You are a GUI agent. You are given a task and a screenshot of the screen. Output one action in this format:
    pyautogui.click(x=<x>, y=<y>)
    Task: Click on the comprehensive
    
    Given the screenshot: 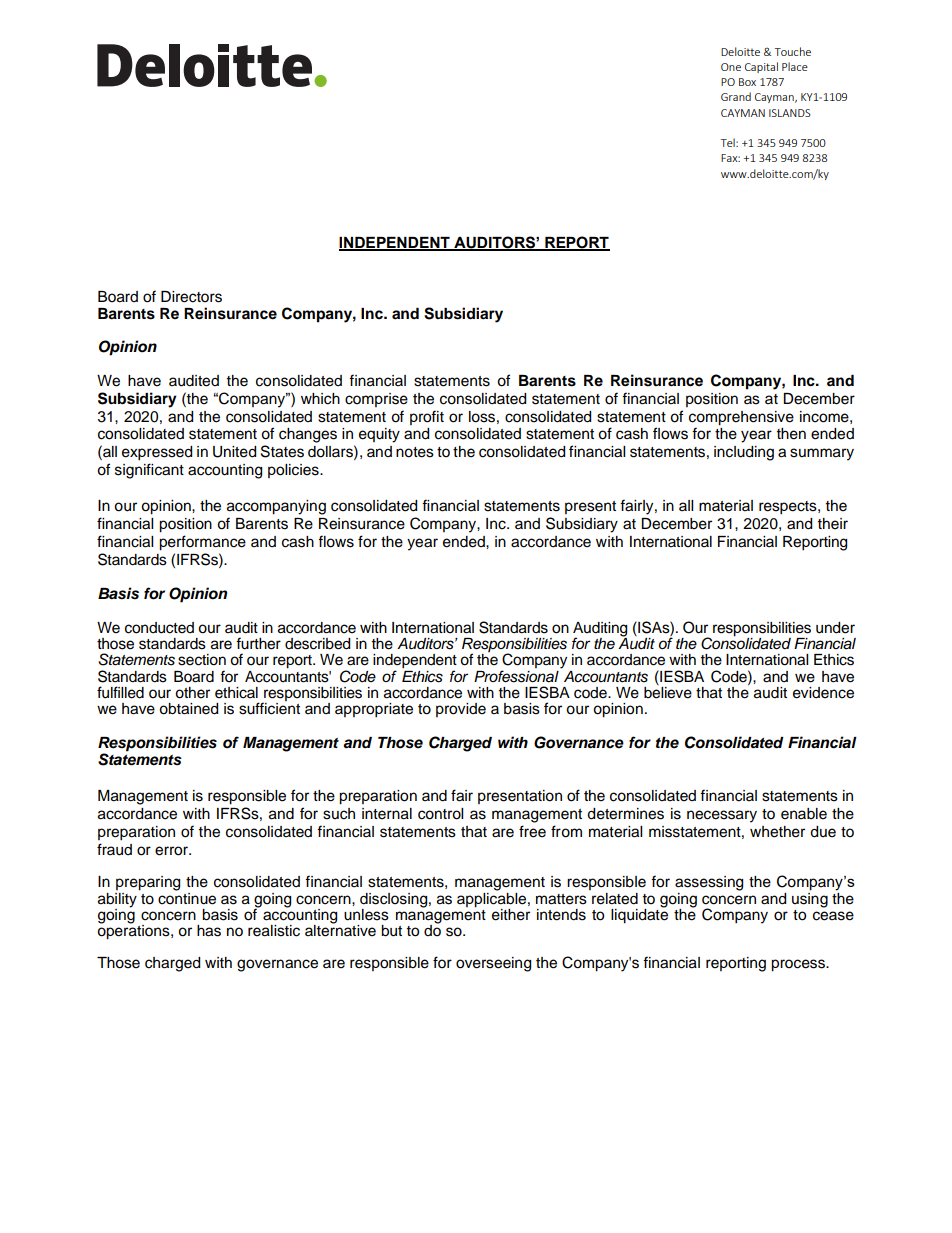 What is the action you would take?
    pyautogui.click(x=741, y=418)
